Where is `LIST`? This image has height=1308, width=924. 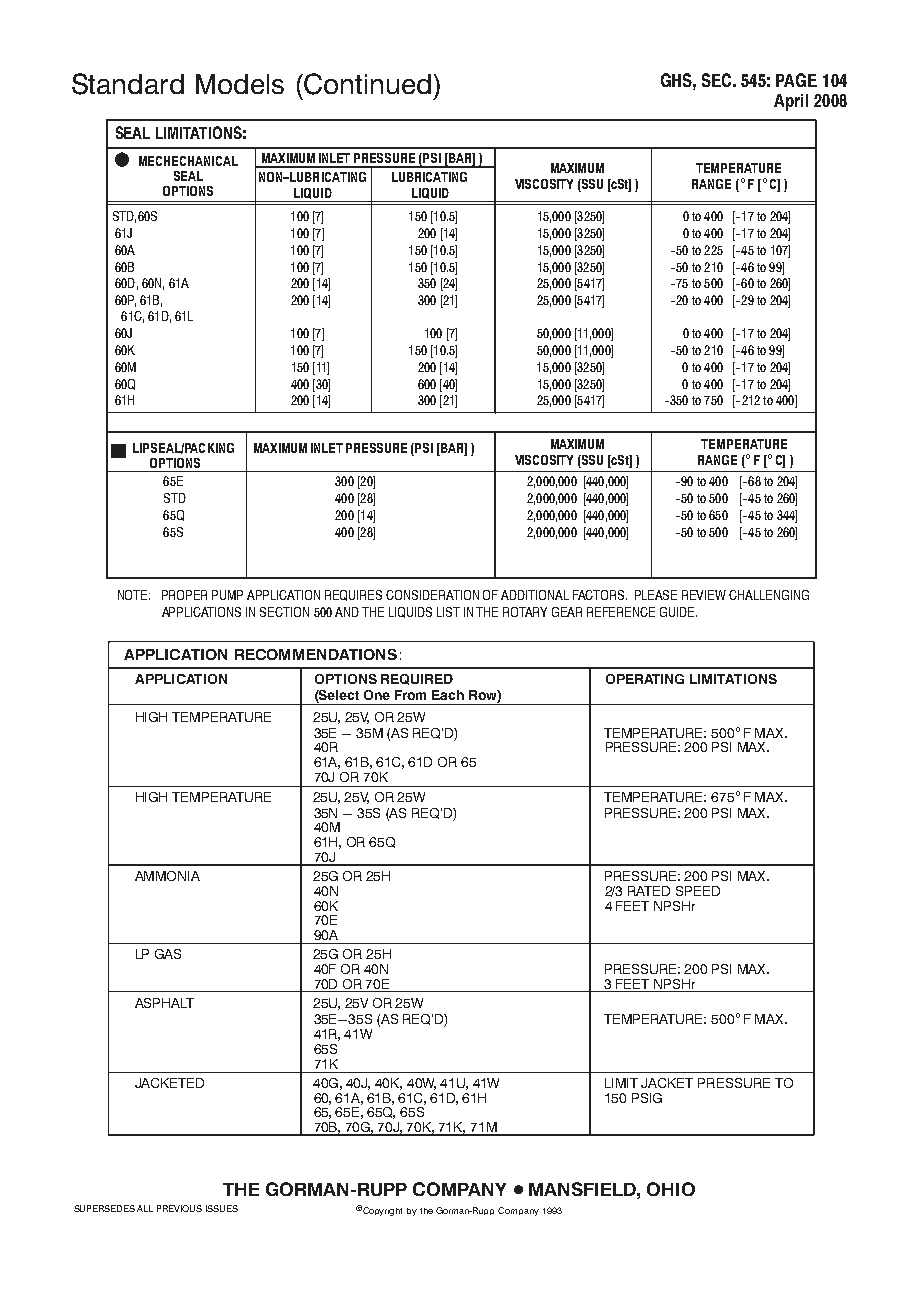 LIST is located at coordinates (448, 612).
